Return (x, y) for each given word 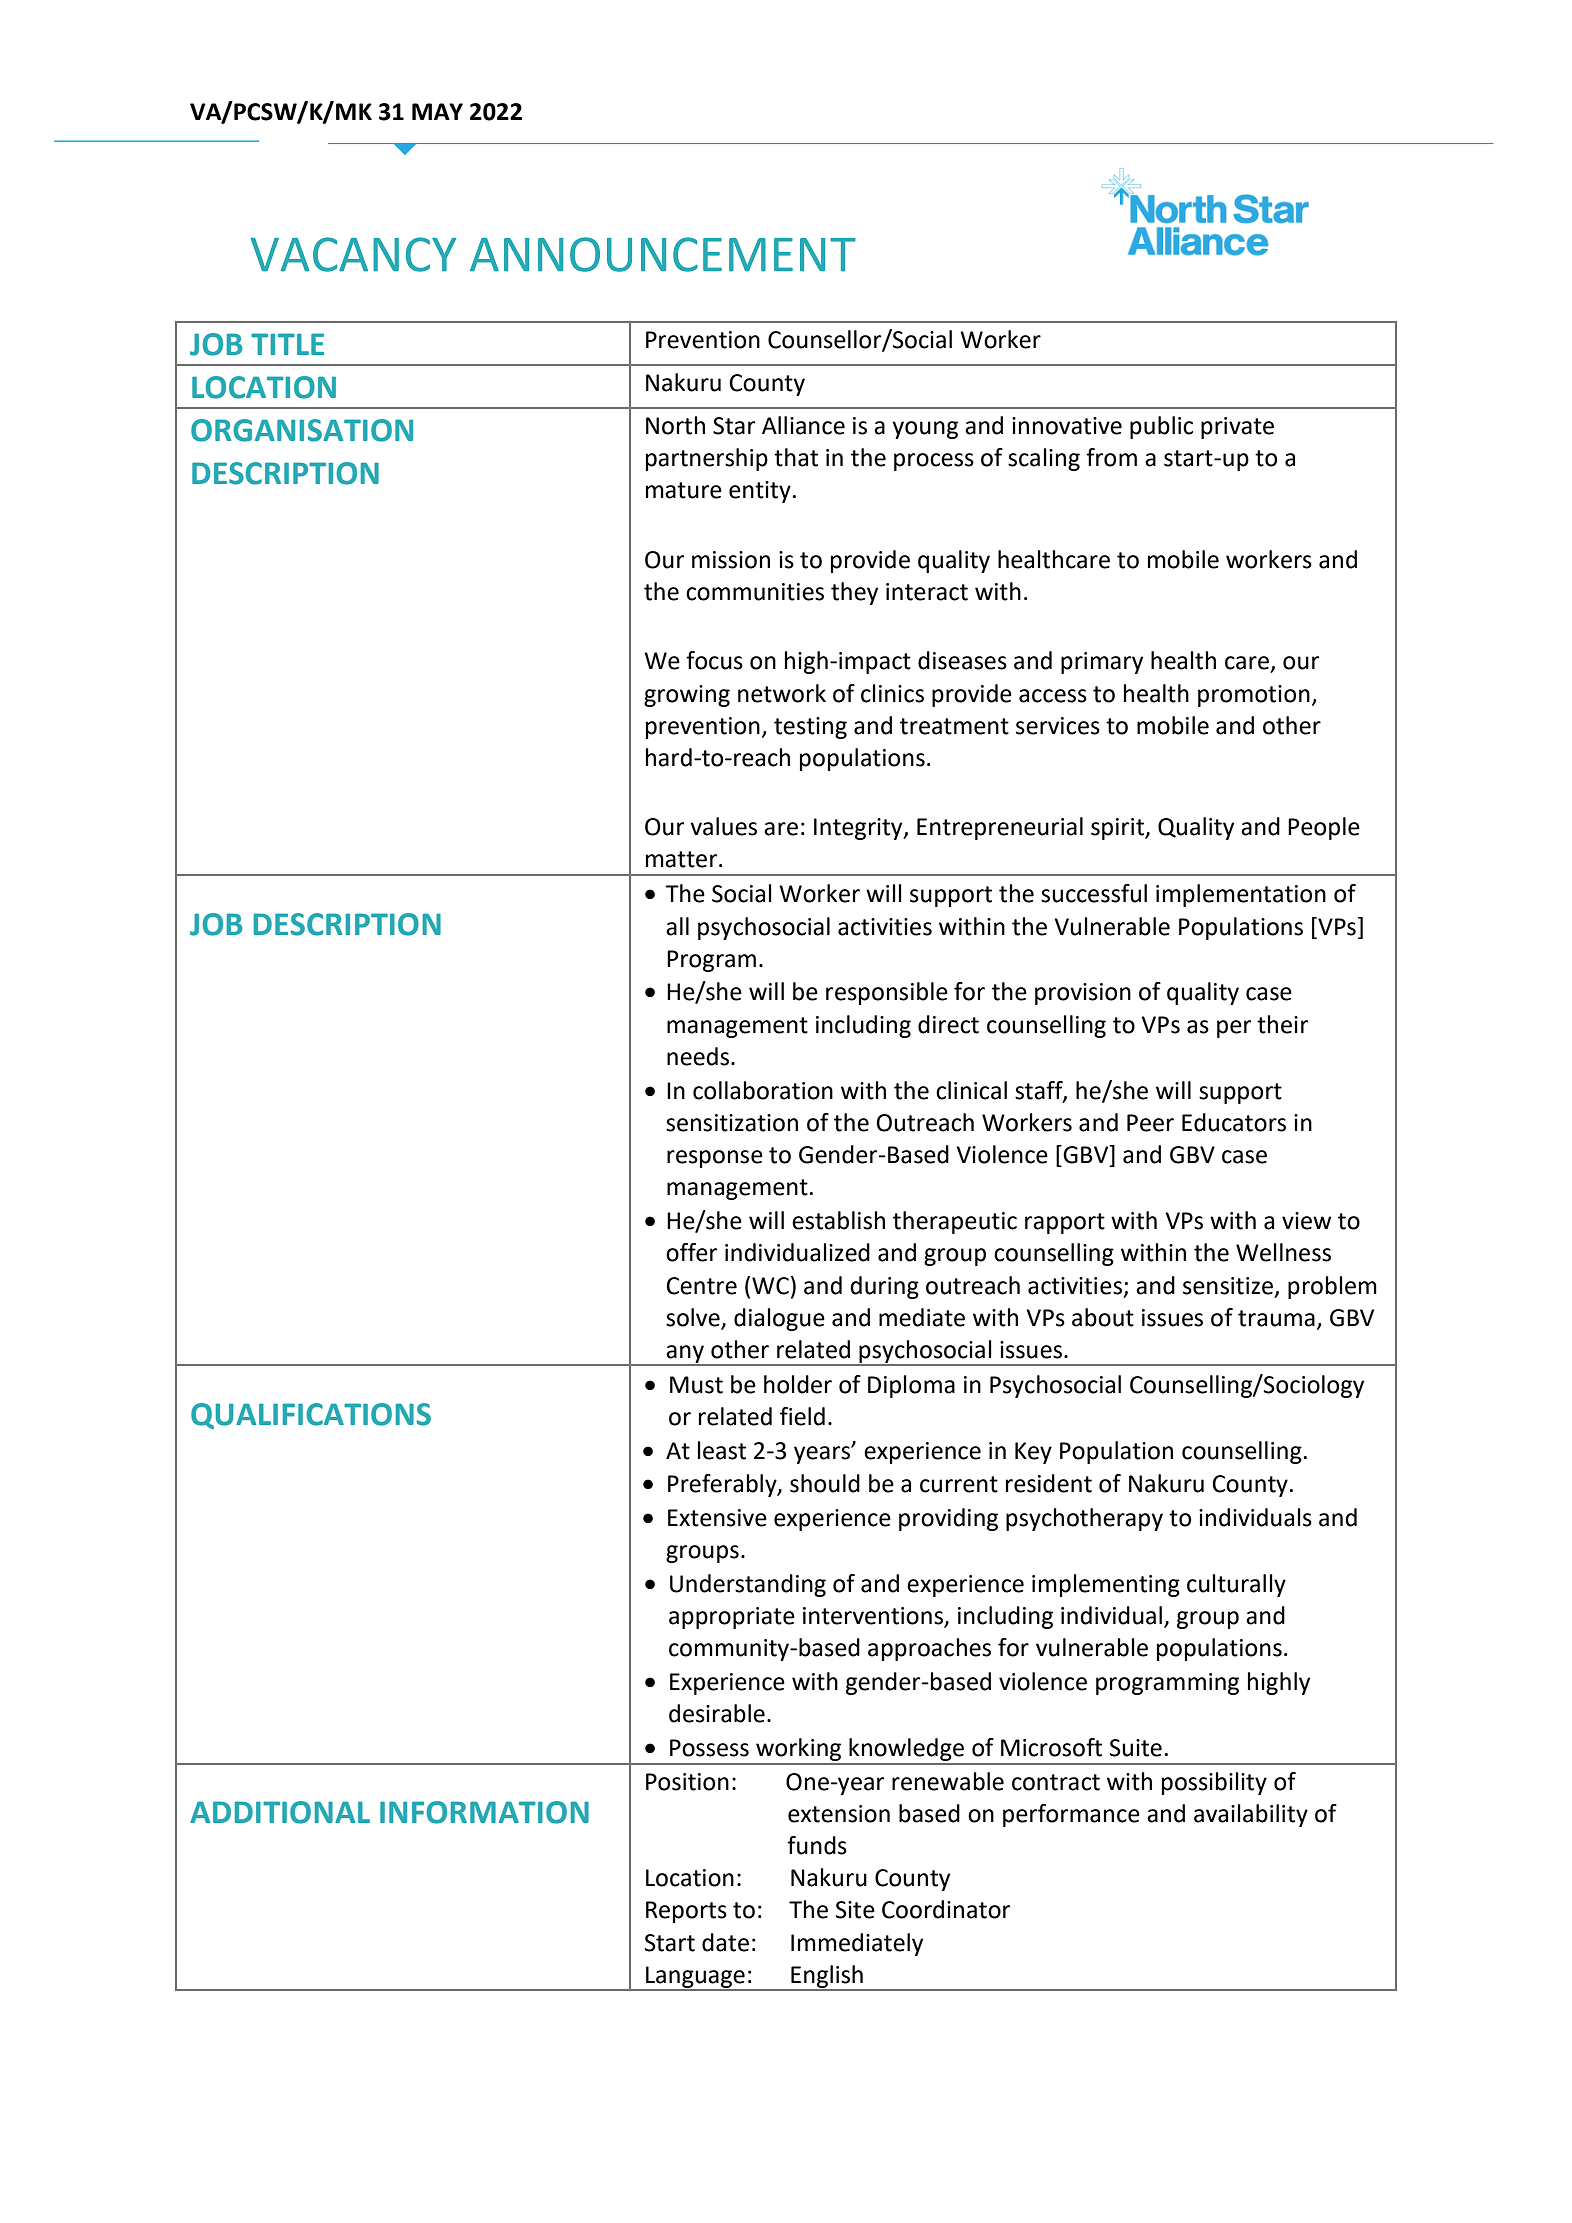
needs (698, 1056)
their (1282, 1024)
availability (1251, 1815)
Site (855, 1910)
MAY (437, 111)
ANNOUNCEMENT (663, 254)
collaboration (763, 1090)
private (1237, 428)
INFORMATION (484, 1812)
